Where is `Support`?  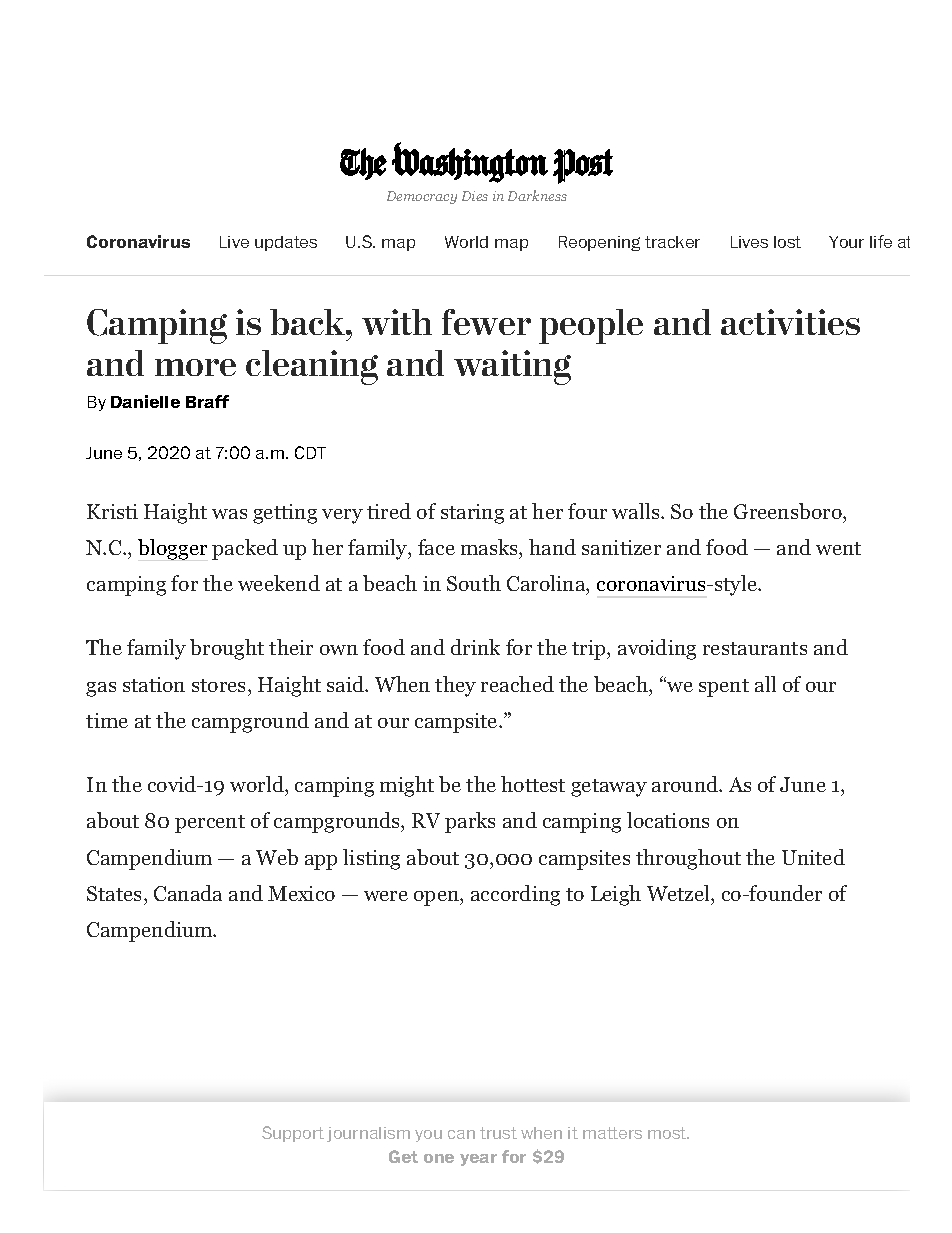 Support is located at coordinates (293, 1134).
